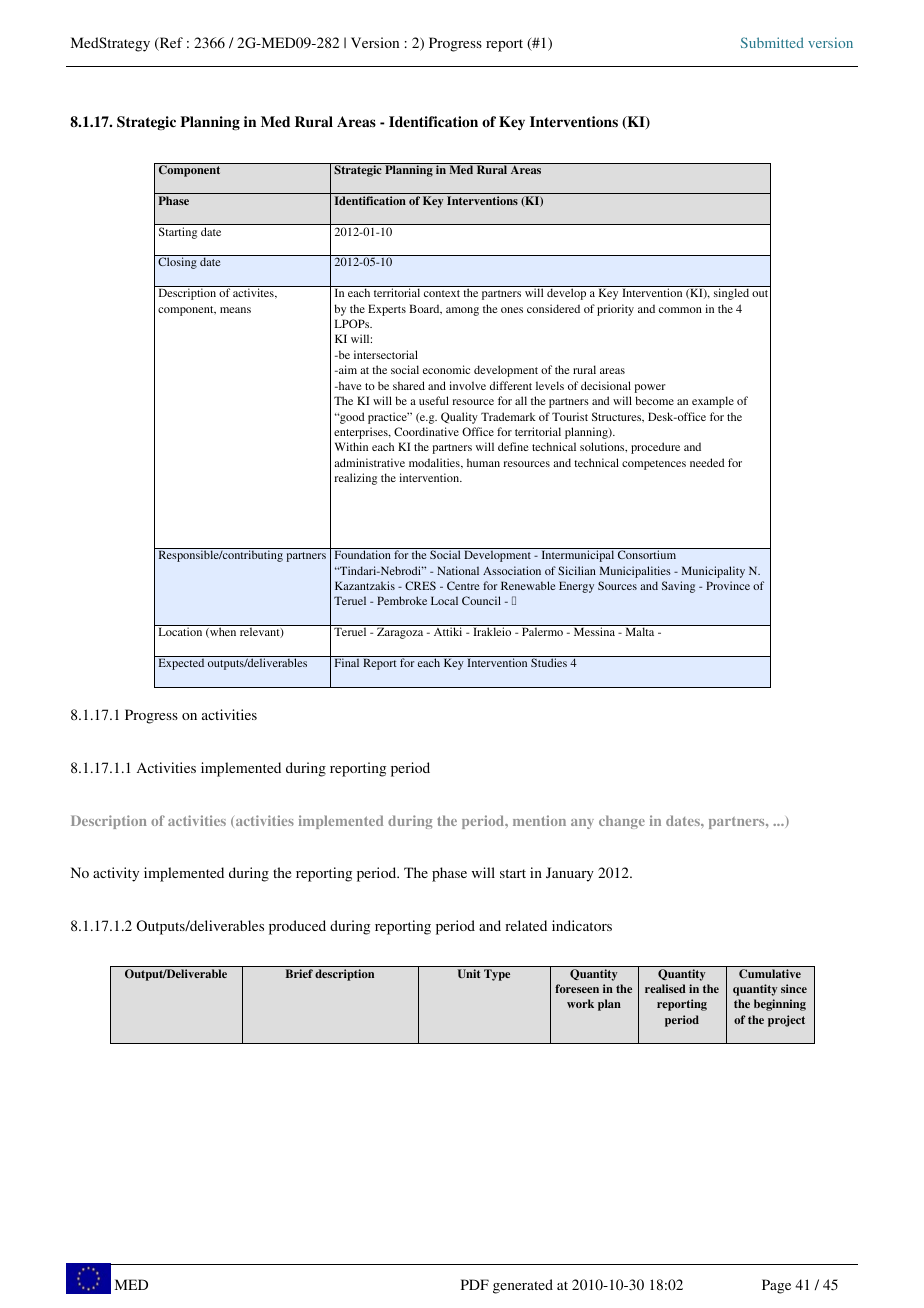  I want to click on Within, so click(351, 446).
